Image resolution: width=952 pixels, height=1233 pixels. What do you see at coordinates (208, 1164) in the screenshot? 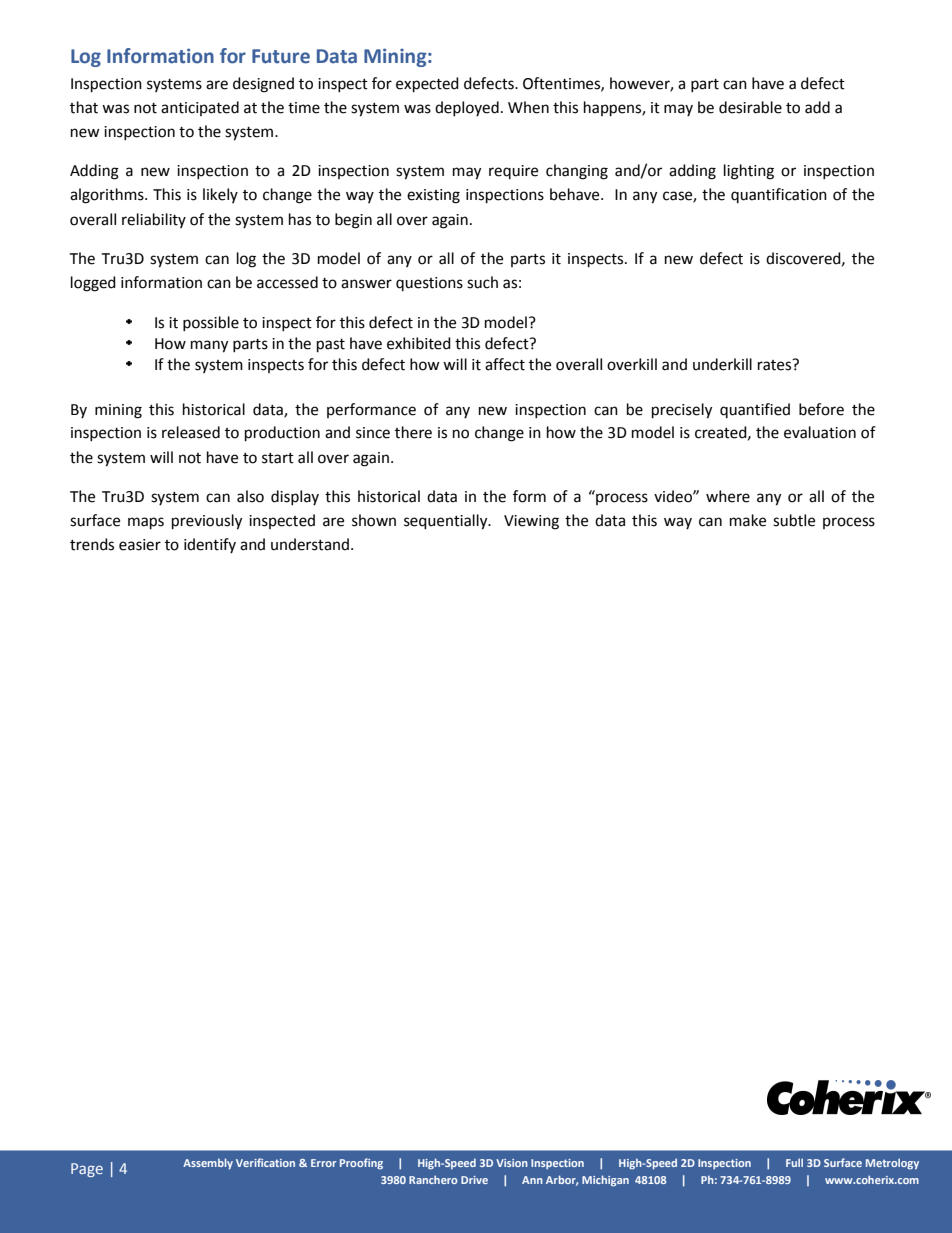
I see `Assembly` at bounding box center [208, 1164].
